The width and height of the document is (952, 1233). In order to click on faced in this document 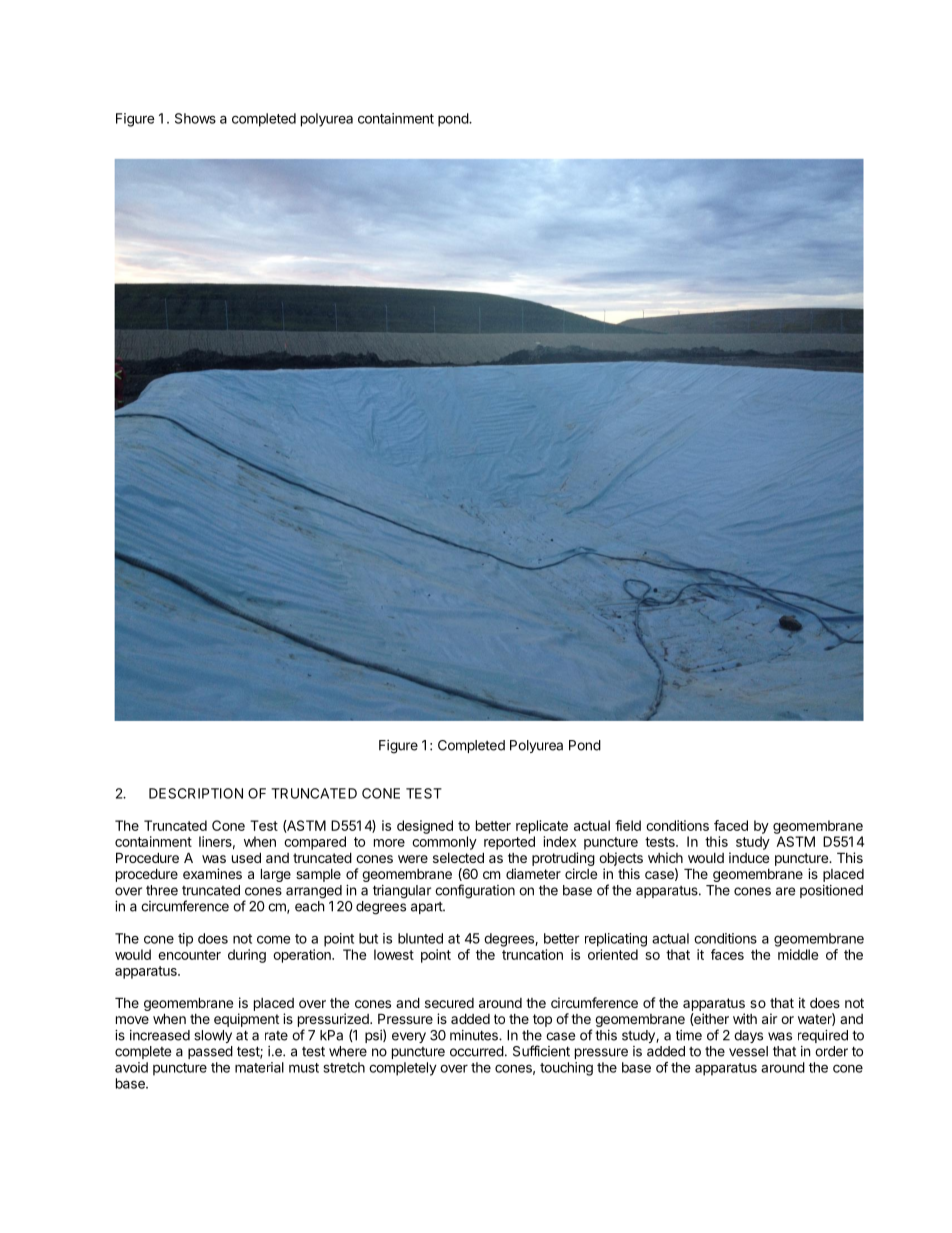, I will do `click(731, 825)`.
